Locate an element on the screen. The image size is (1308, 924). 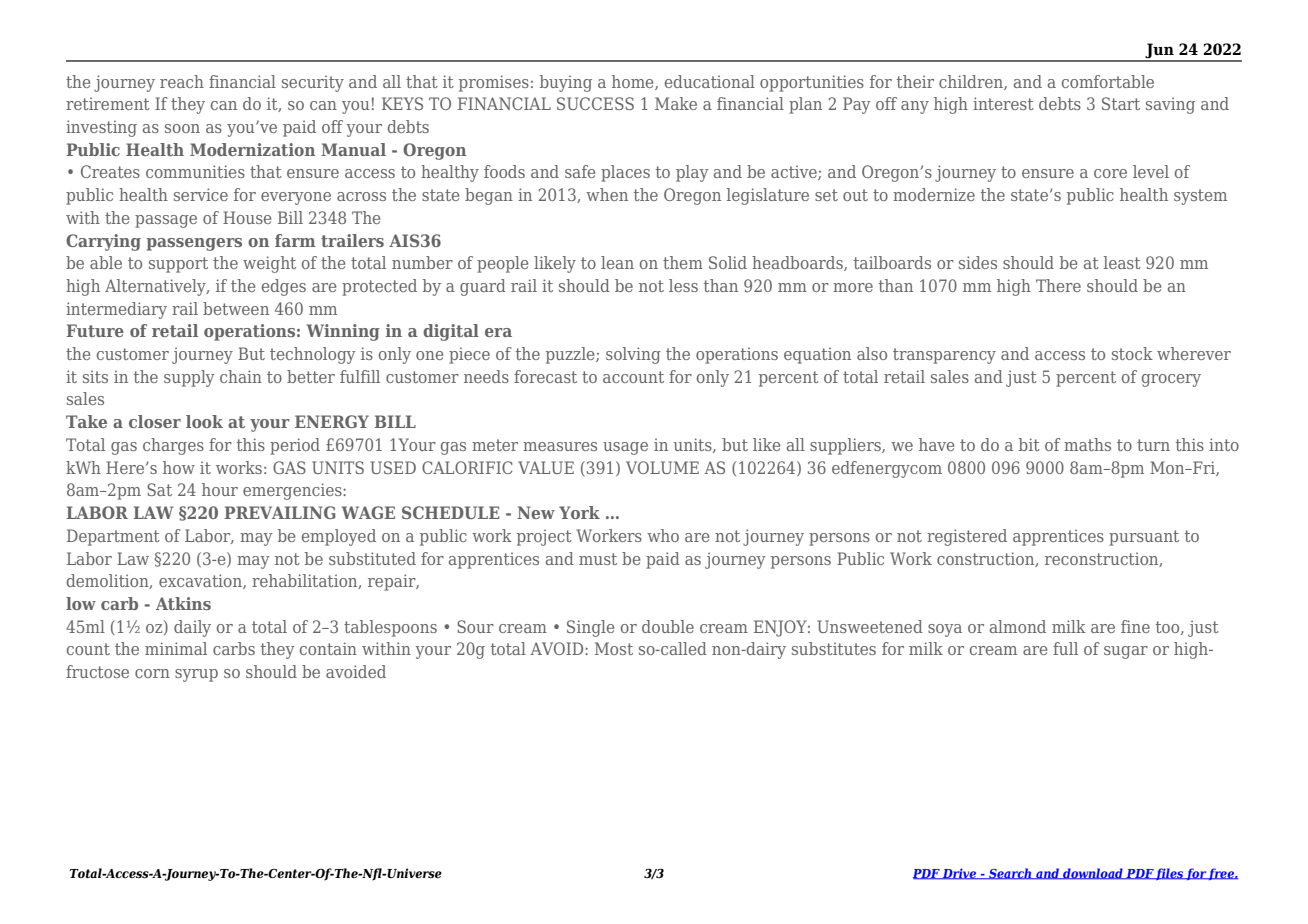
home is located at coordinates (634, 82).
